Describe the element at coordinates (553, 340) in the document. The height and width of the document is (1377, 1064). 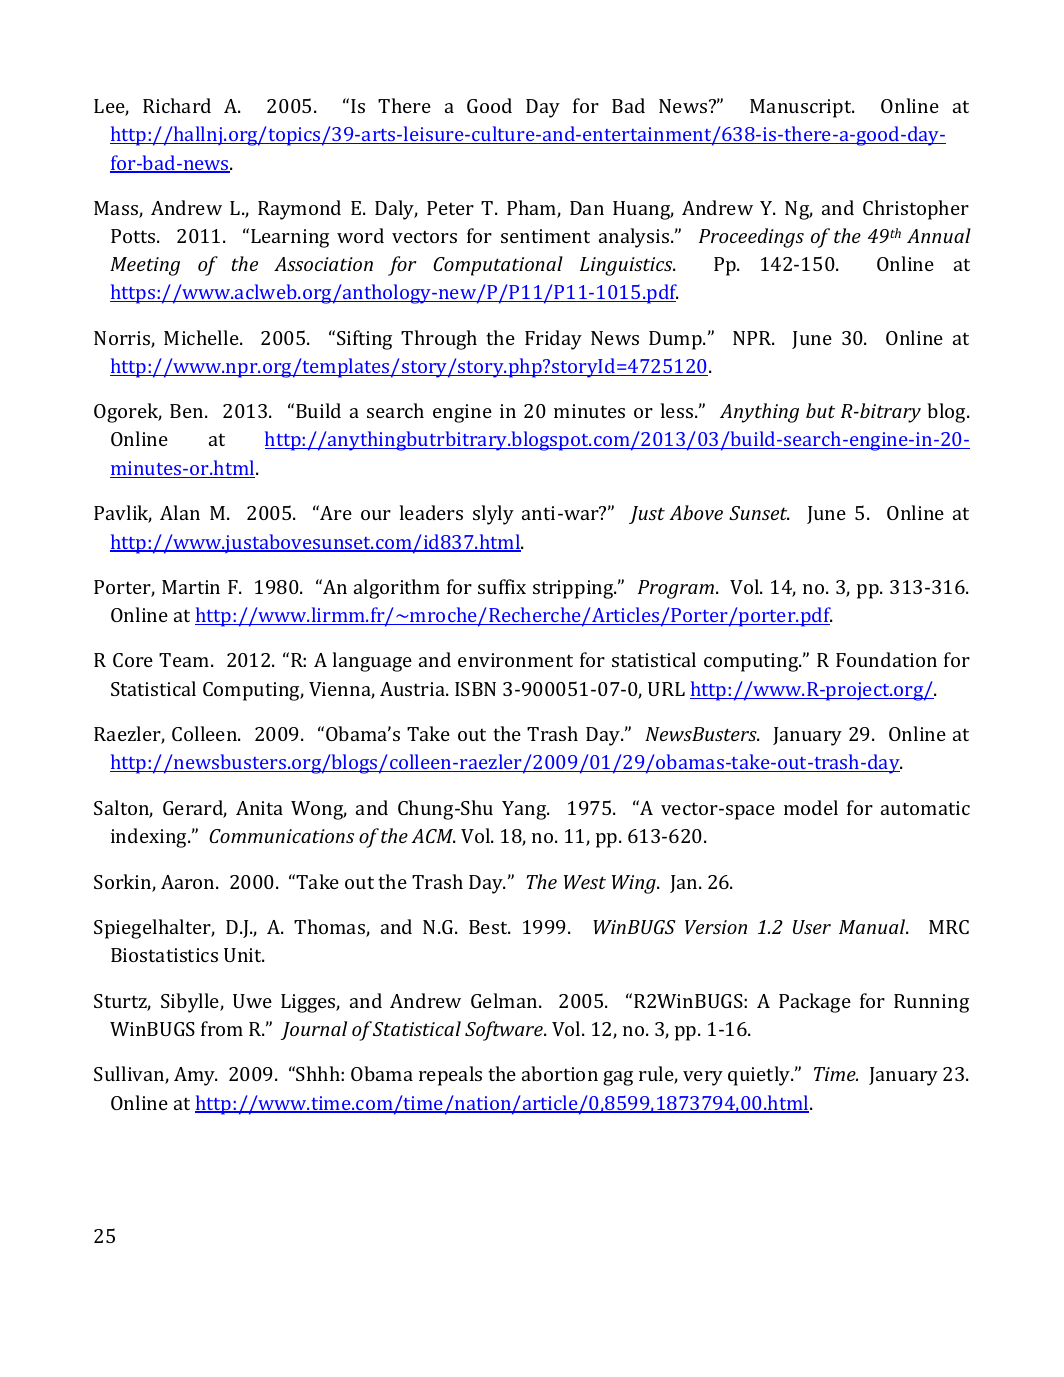
I see `Friday` at that location.
